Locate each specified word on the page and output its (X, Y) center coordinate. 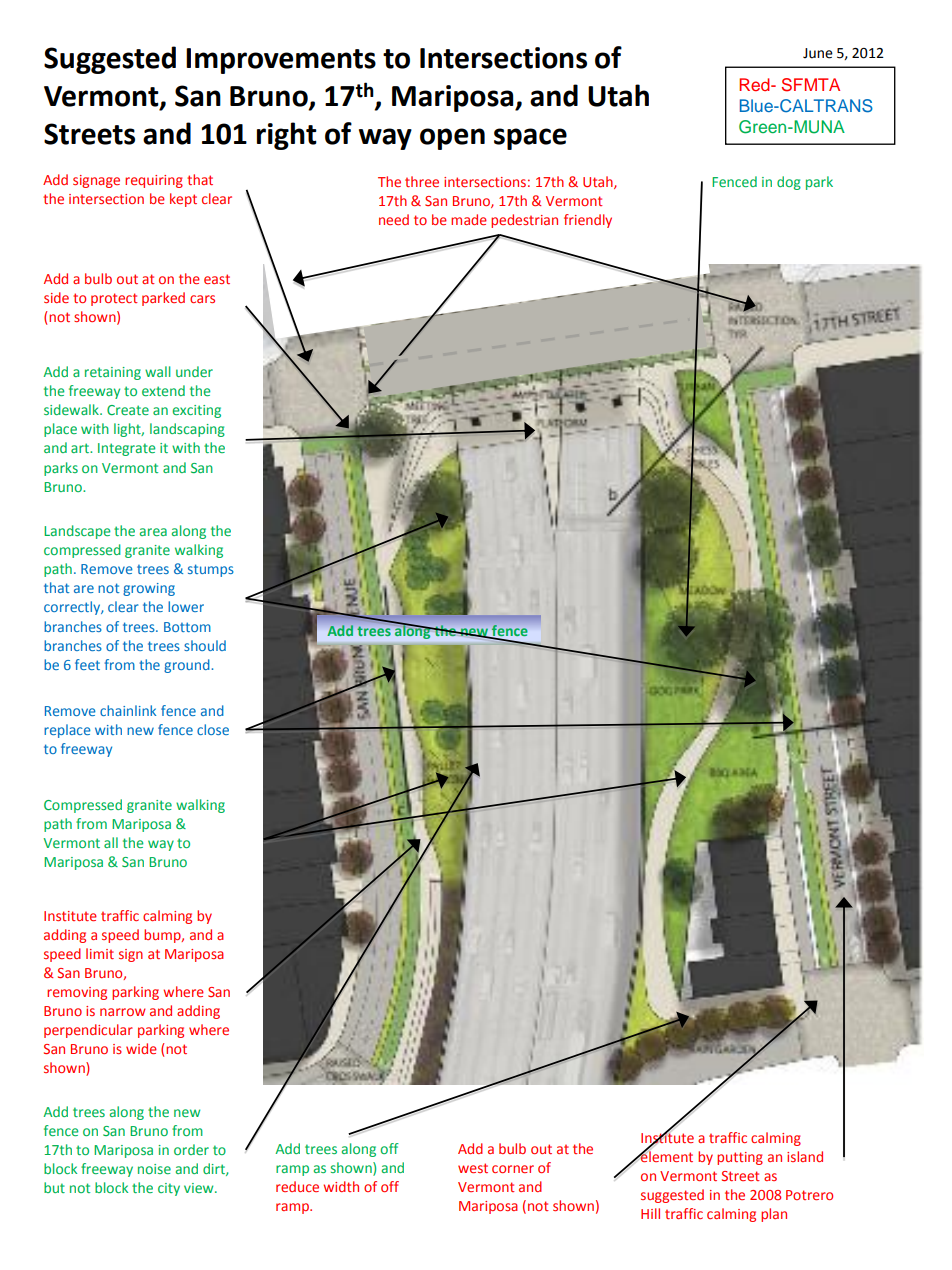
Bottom (187, 627)
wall (158, 371)
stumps (211, 570)
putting (740, 1158)
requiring (154, 181)
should (205, 645)
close (213, 729)
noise (154, 1169)
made (469, 219)
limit (100, 953)
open (452, 139)
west (473, 1168)
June (818, 53)
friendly (588, 221)
